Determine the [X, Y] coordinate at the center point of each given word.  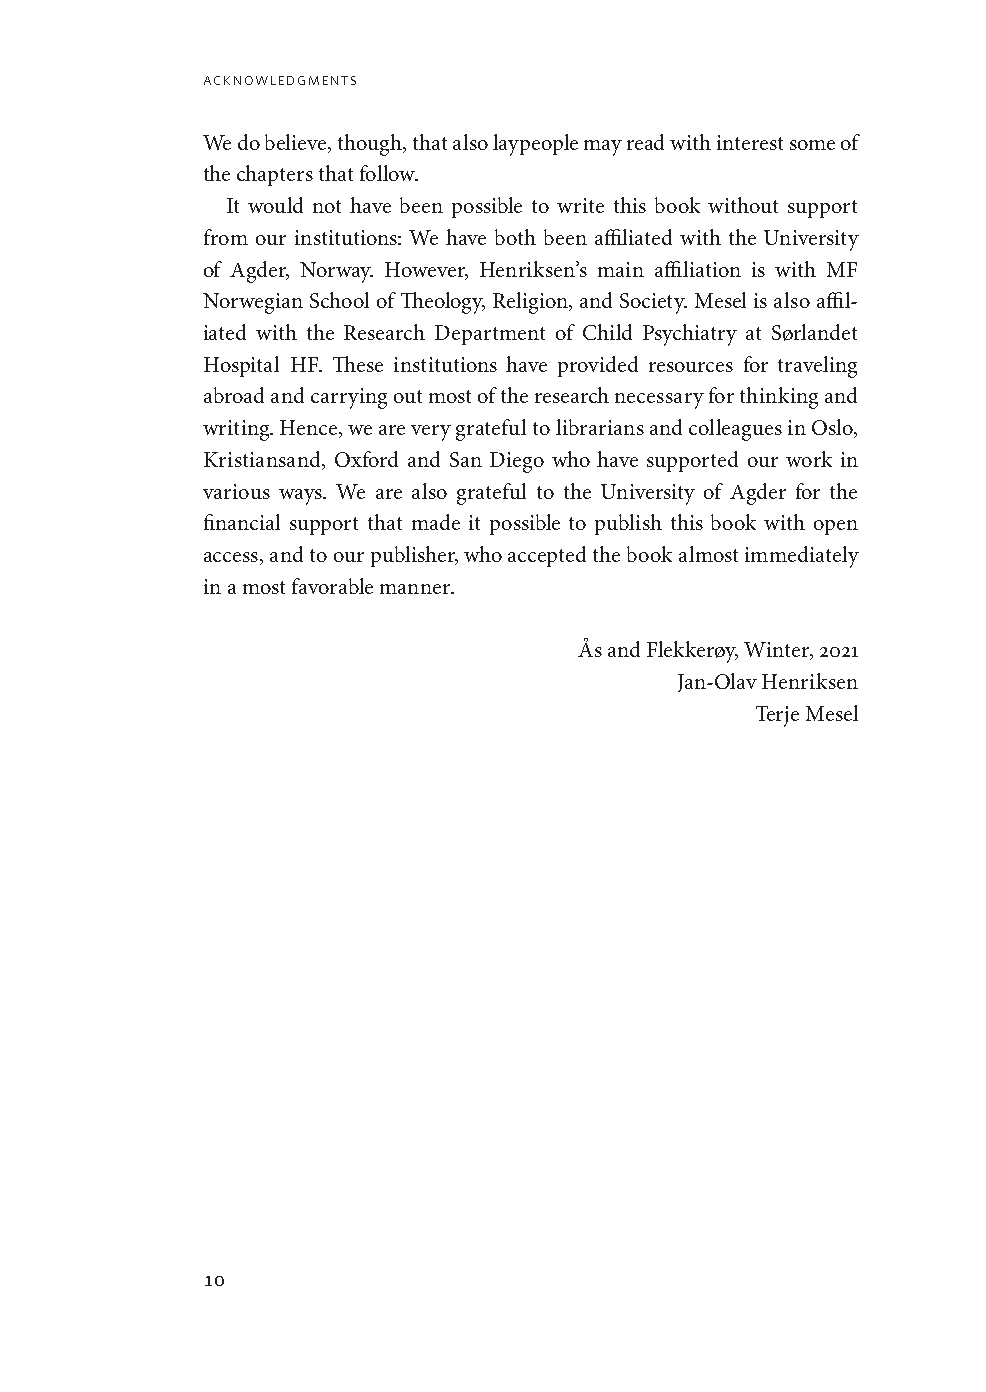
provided [598, 366]
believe [297, 142]
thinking [779, 398]
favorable [332, 586]
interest [750, 142]
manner [416, 589]
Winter [778, 651]
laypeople [535, 145]
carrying [349, 398]
